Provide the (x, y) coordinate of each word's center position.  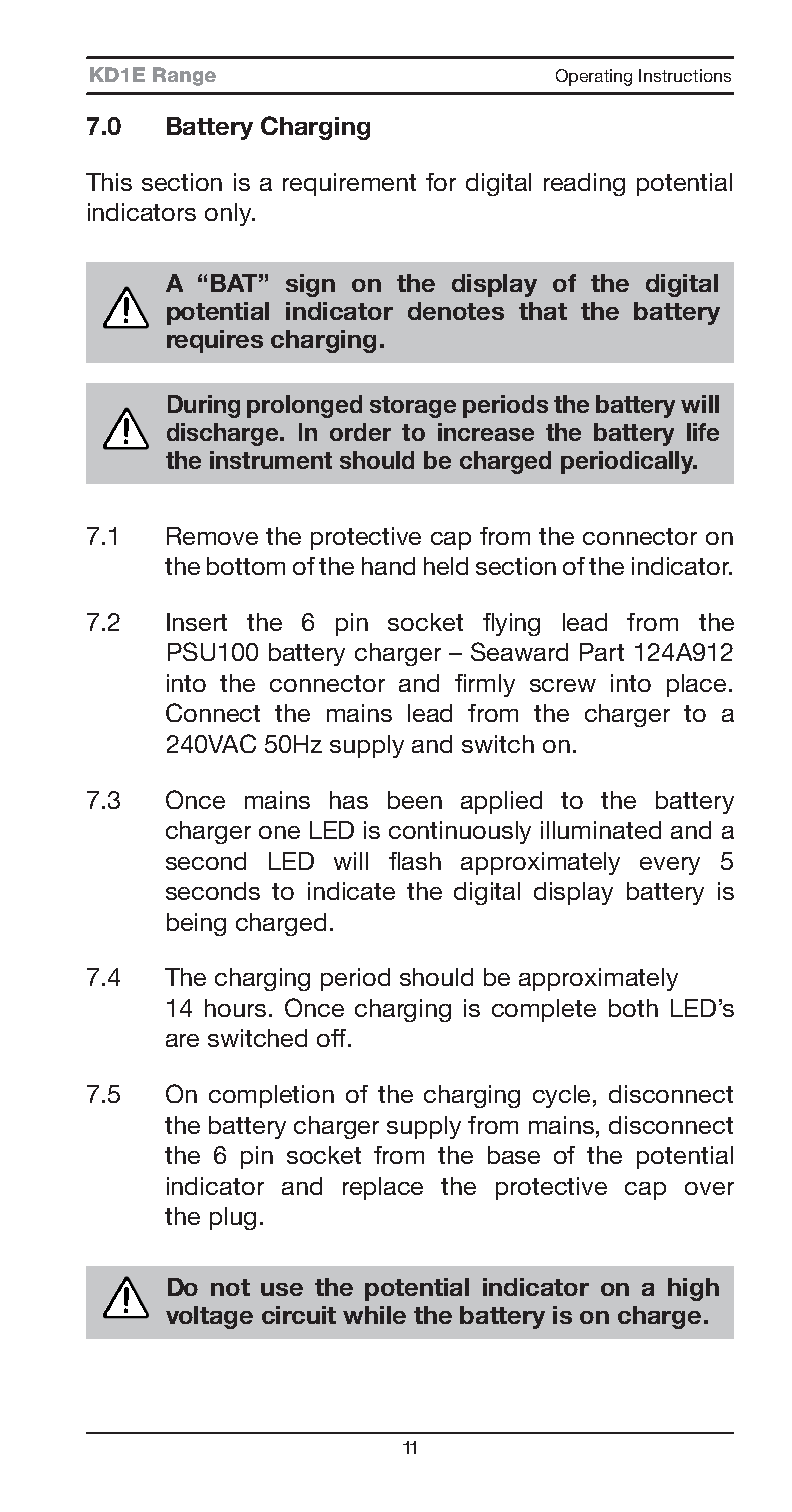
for (441, 182)
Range (184, 76)
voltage (209, 1317)
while (374, 1315)
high (693, 1289)
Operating (594, 77)
